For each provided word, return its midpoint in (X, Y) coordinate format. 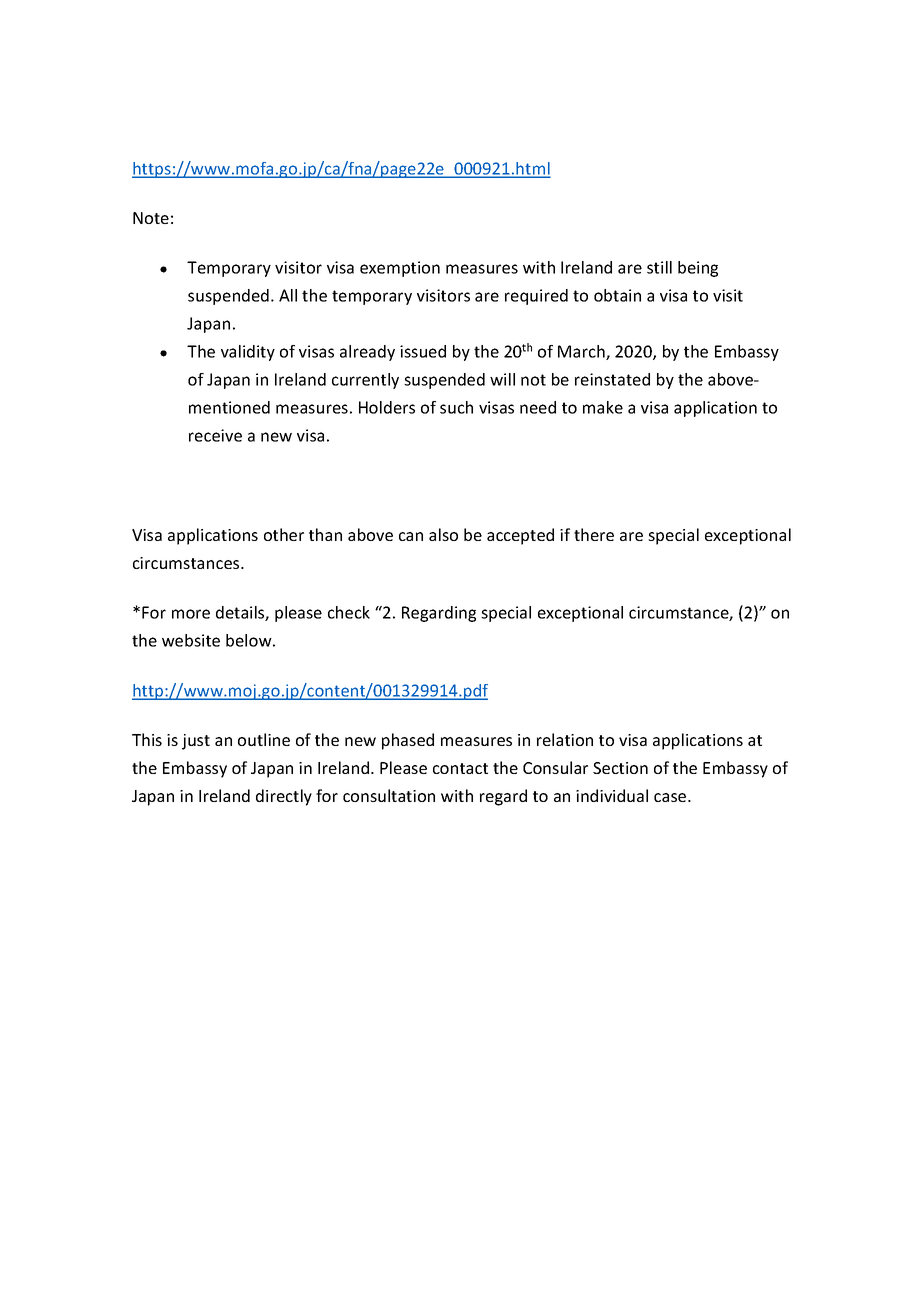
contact (460, 768)
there (594, 534)
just (196, 742)
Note (151, 218)
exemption (400, 269)
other (284, 534)
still (659, 267)
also (443, 534)
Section (620, 768)
